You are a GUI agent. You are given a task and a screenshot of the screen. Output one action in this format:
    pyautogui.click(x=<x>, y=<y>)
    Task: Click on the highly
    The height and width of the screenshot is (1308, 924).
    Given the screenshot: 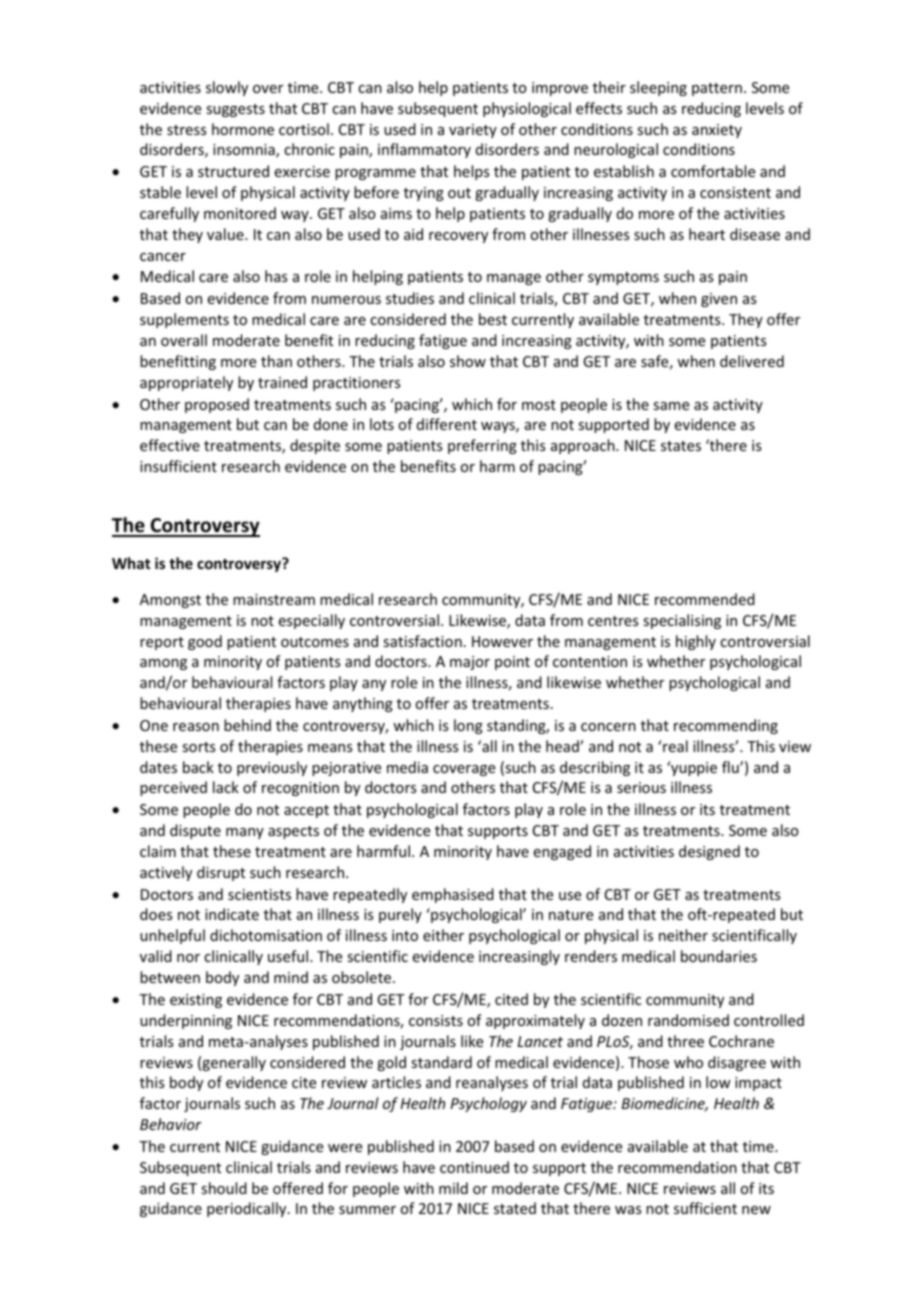 What is the action you would take?
    pyautogui.click(x=696, y=642)
